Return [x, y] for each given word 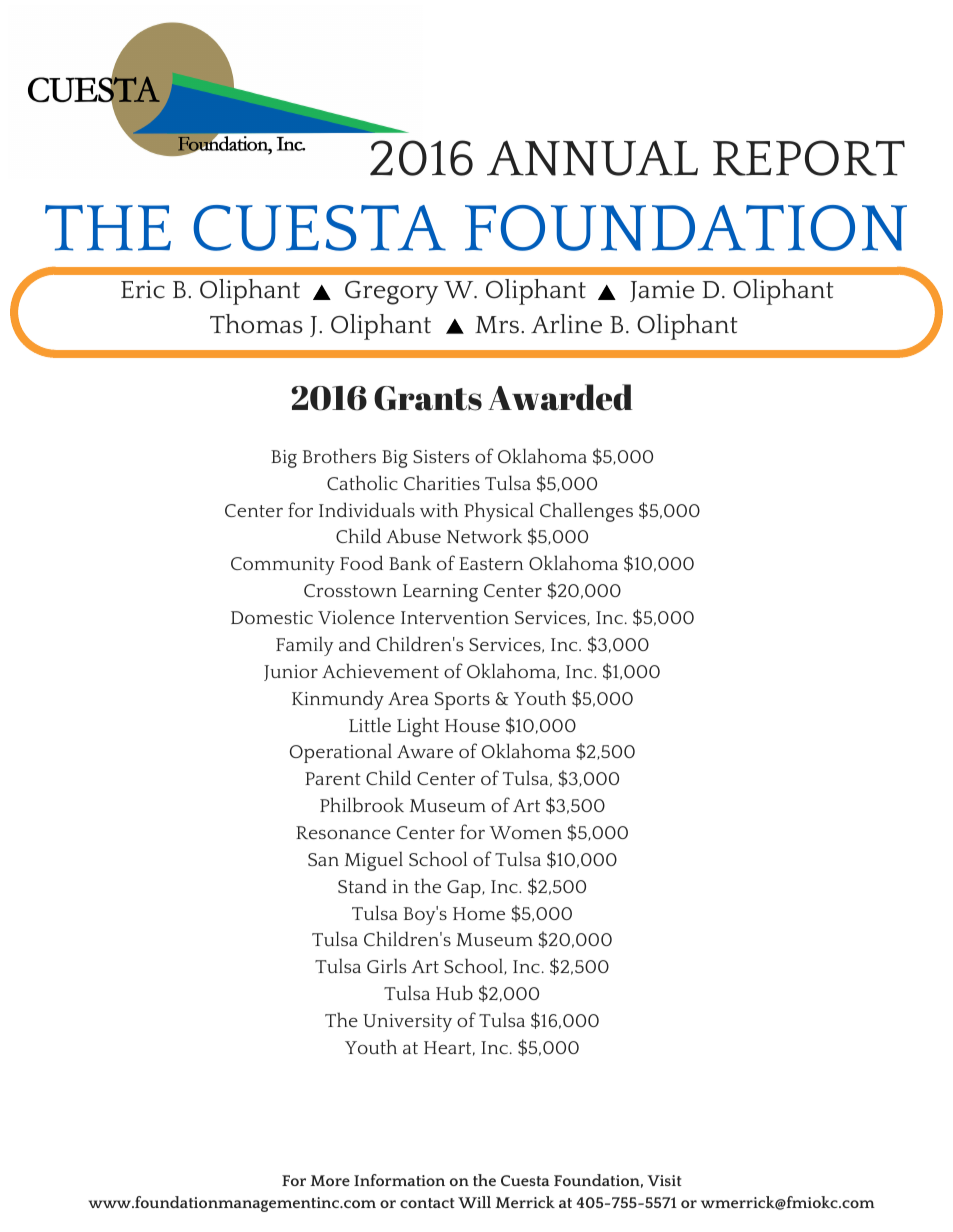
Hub [454, 992]
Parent [333, 778]
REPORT [809, 158]
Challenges [586, 512]
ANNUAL [592, 158]
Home [479, 913]
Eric [143, 289]
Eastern [491, 563]
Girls [386, 966]
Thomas [256, 324]
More [330, 1180]
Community [283, 566]
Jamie [662, 291]
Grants [428, 398]
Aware [425, 751]
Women [525, 832]
